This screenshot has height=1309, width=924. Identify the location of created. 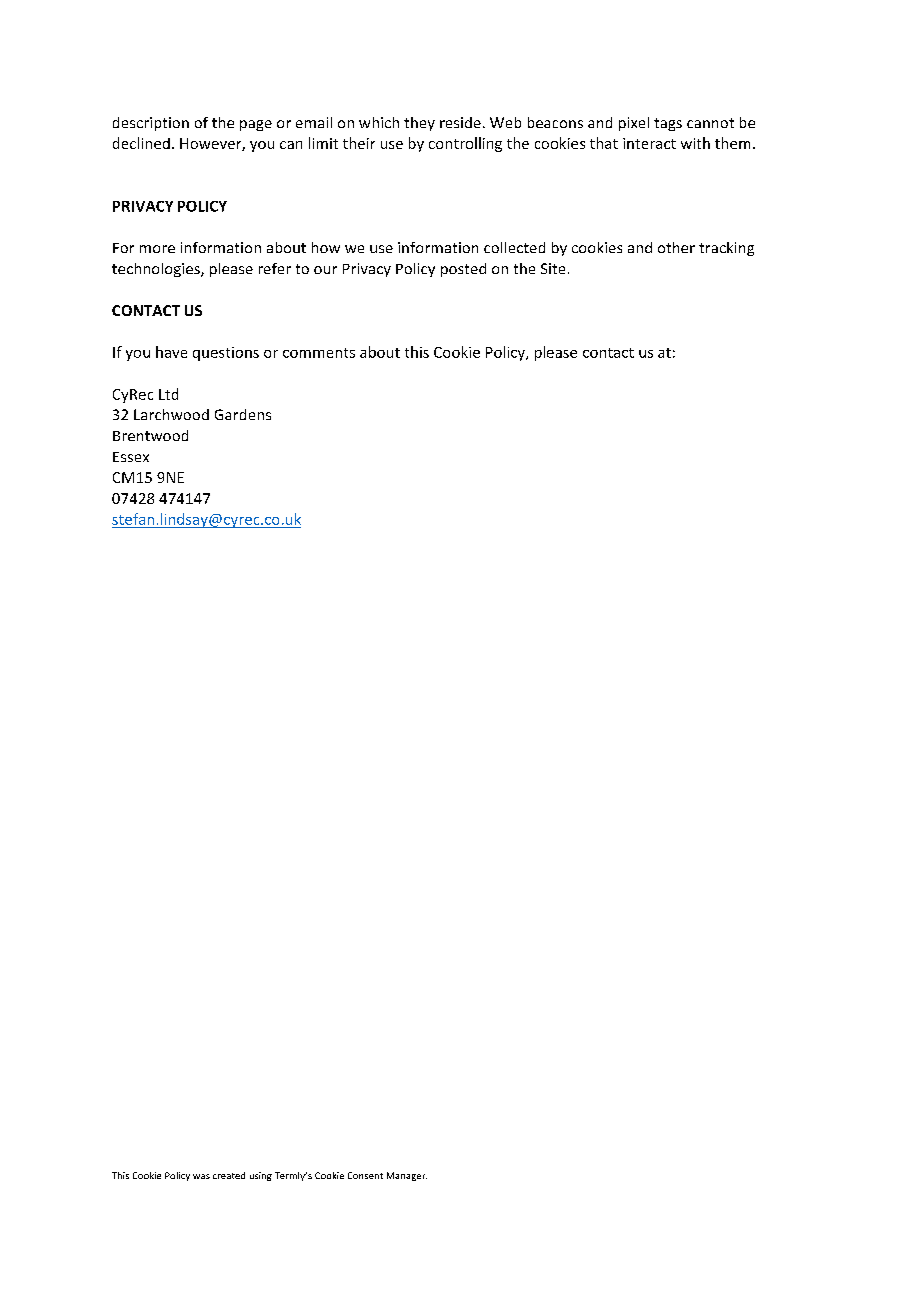
(229, 1175).
